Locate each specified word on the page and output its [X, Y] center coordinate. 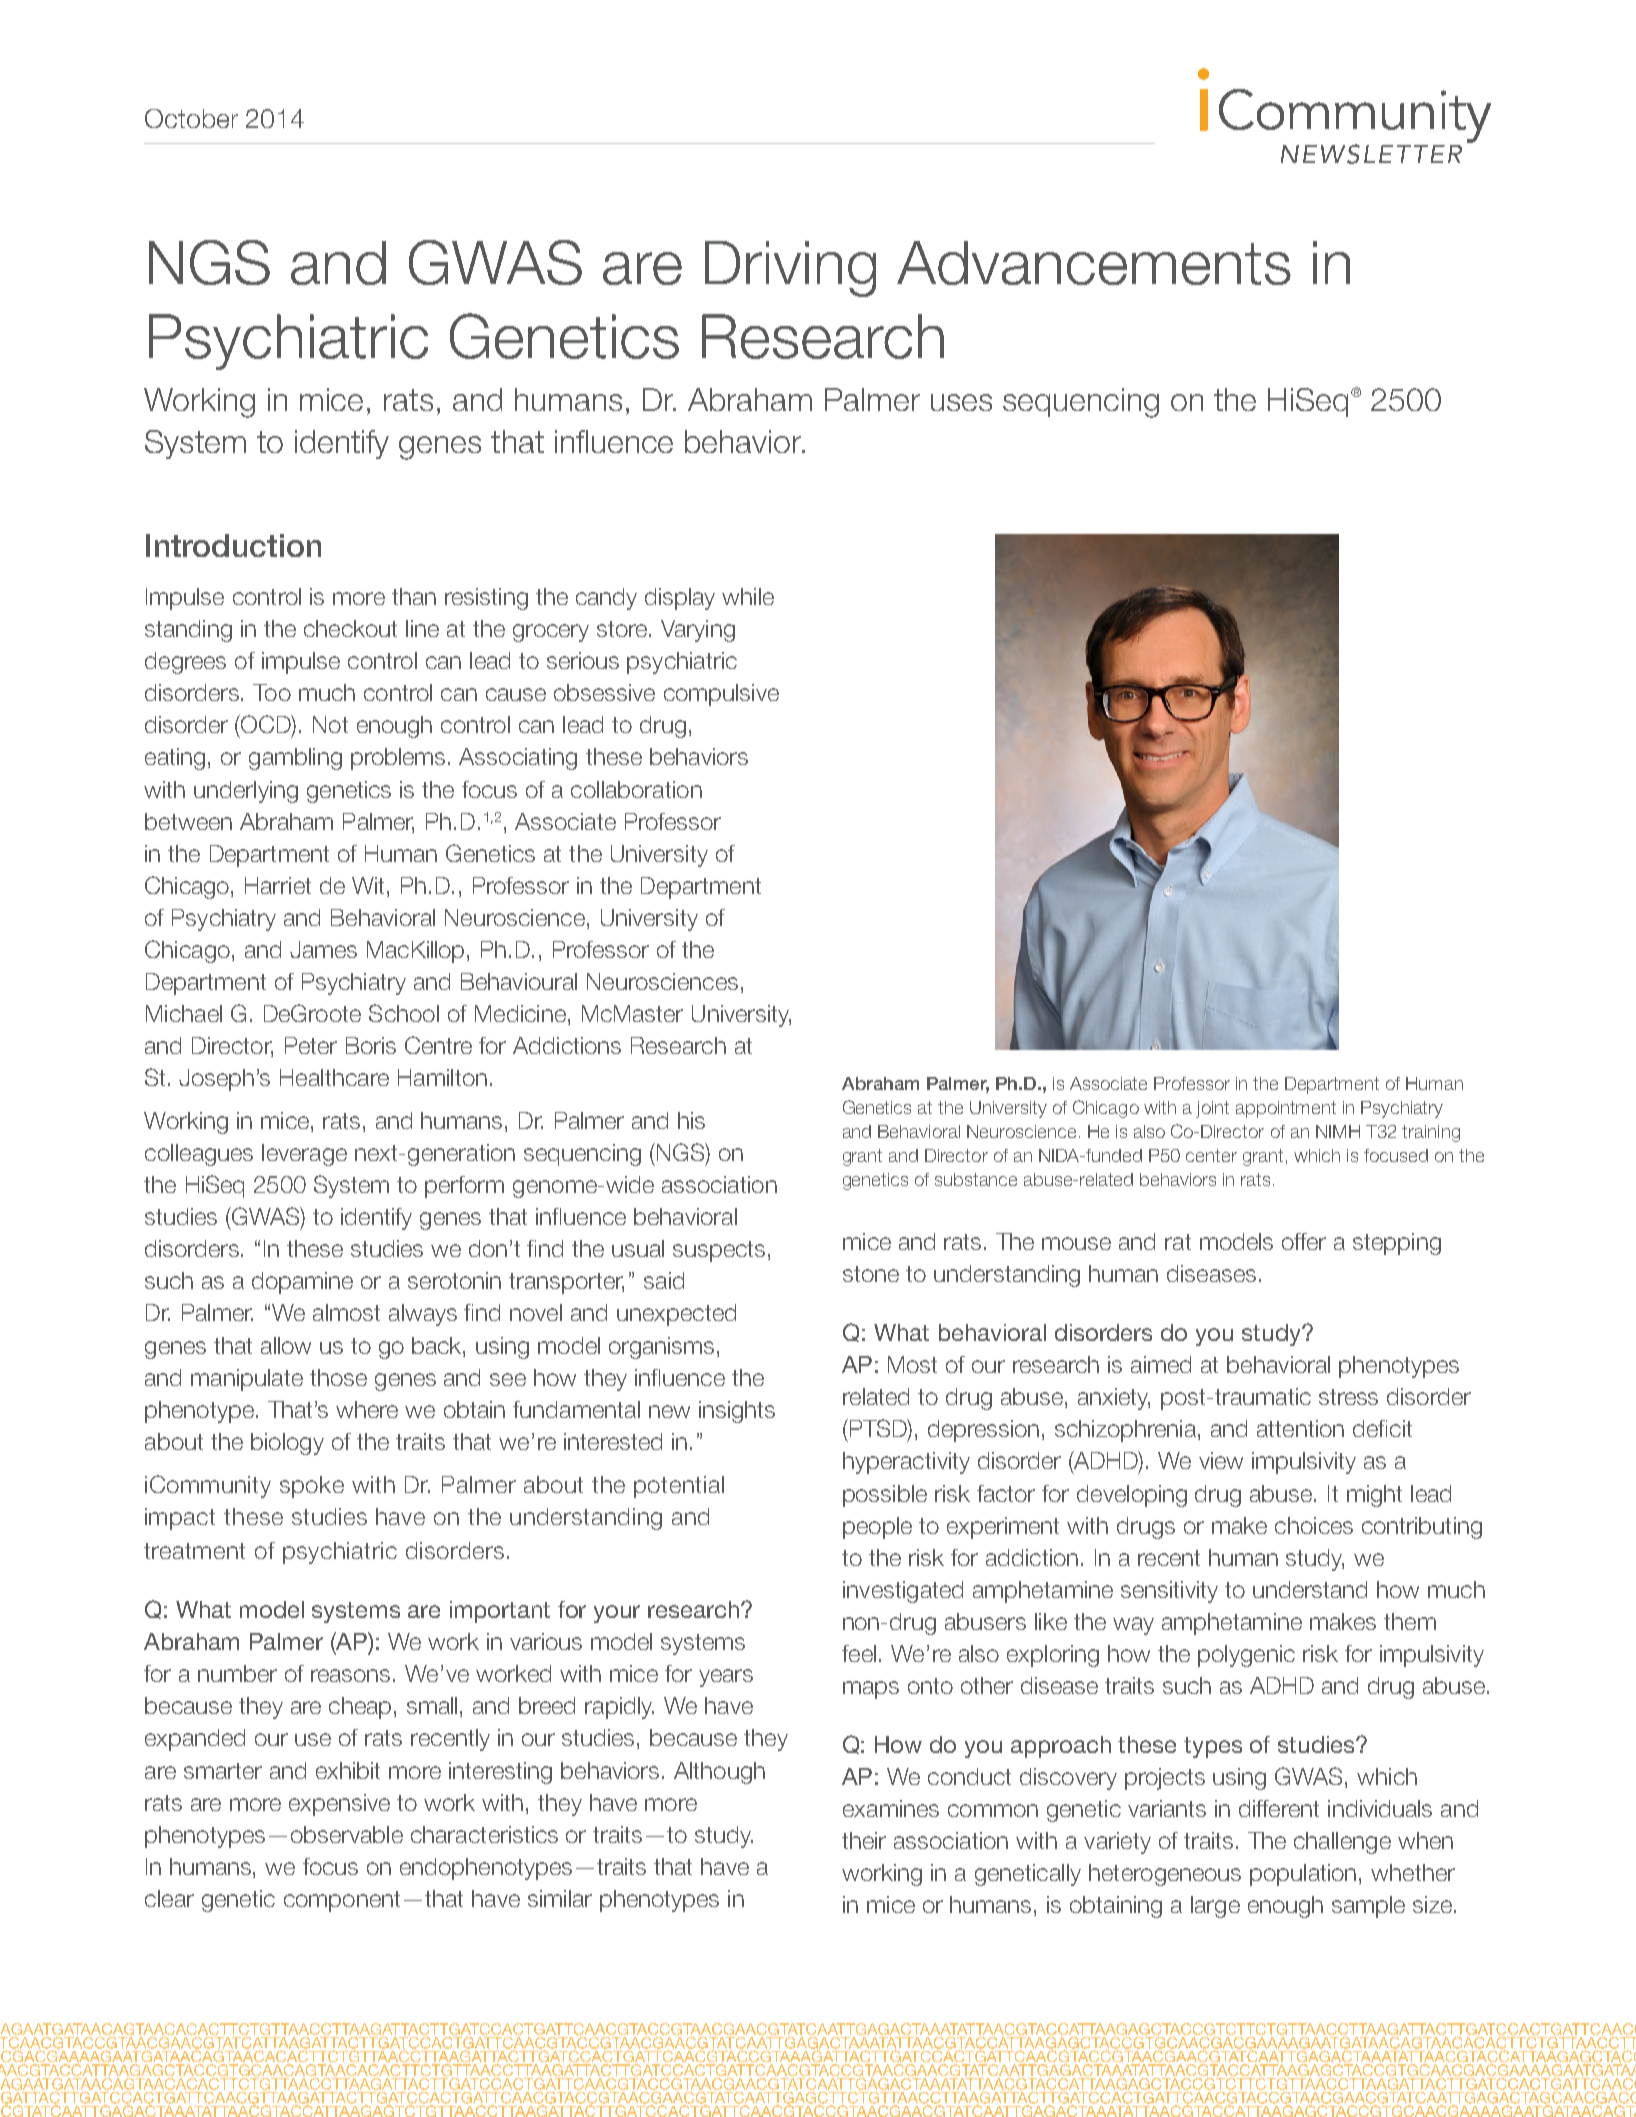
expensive [339, 1805]
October [191, 118]
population [1303, 1875]
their [864, 1840]
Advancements [1094, 263]
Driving [790, 269]
